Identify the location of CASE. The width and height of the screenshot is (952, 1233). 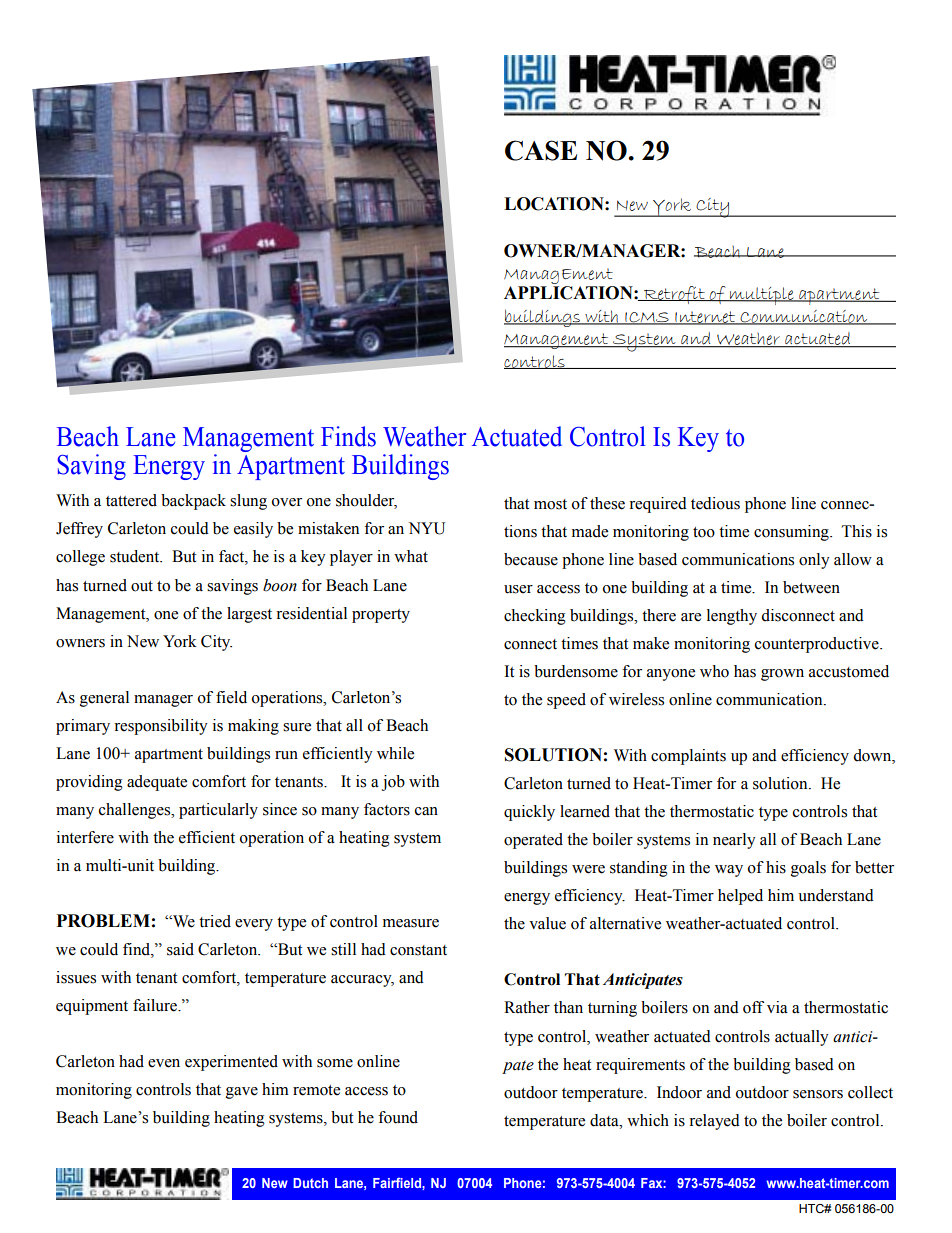
(541, 150).
